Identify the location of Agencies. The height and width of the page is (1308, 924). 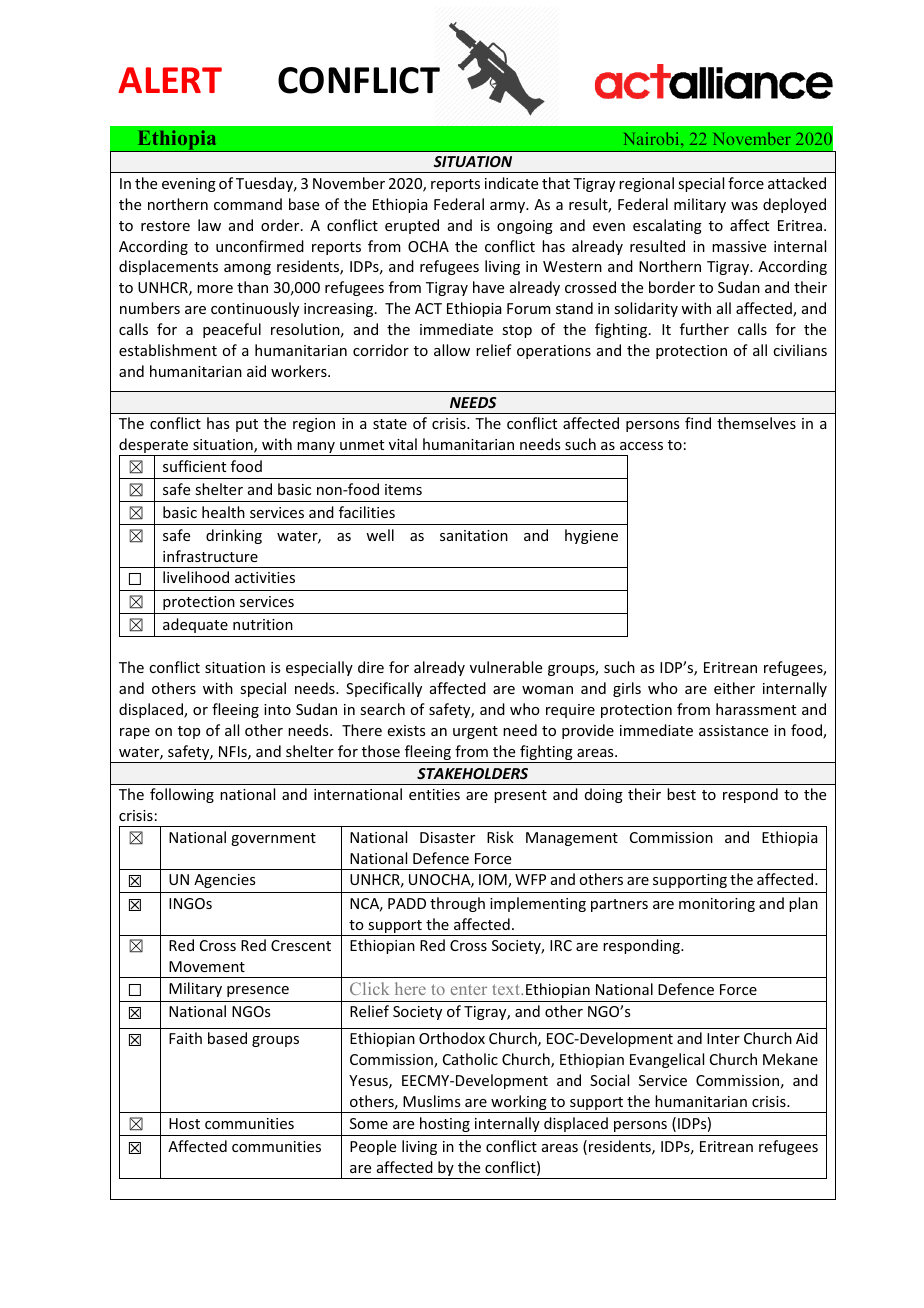
(224, 881).
